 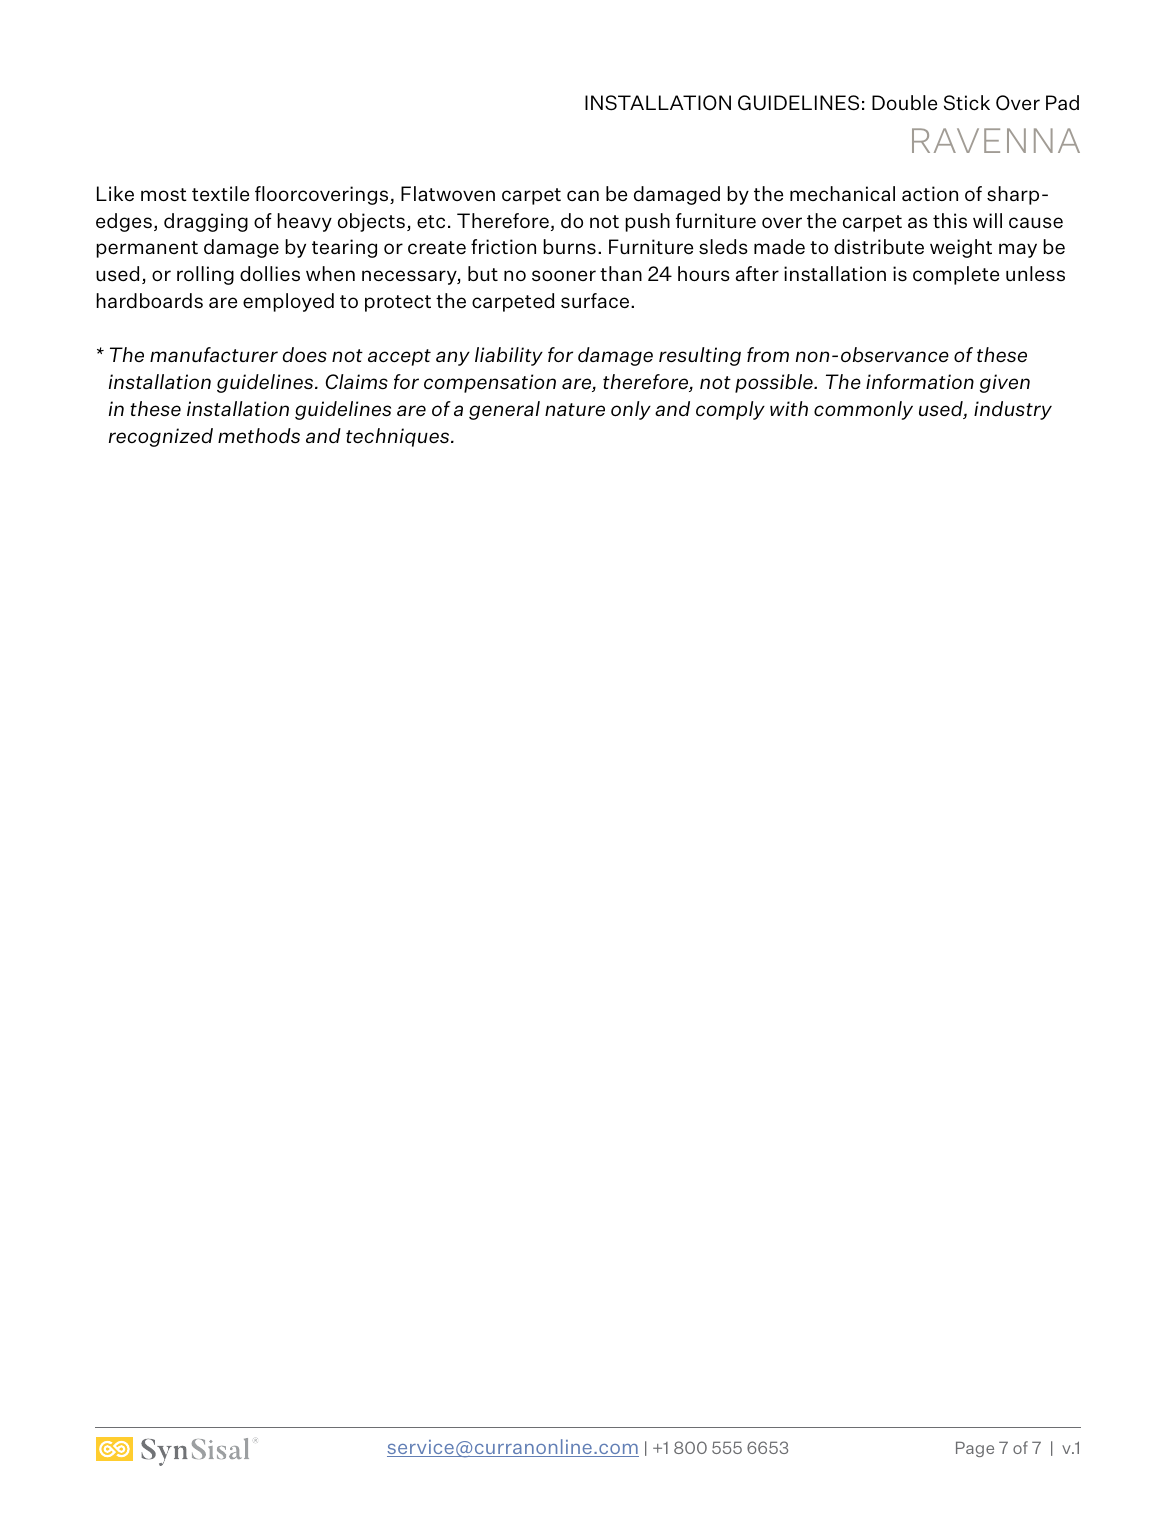 What do you see at coordinates (357, 382) in the page?
I see `Claims` at bounding box center [357, 382].
